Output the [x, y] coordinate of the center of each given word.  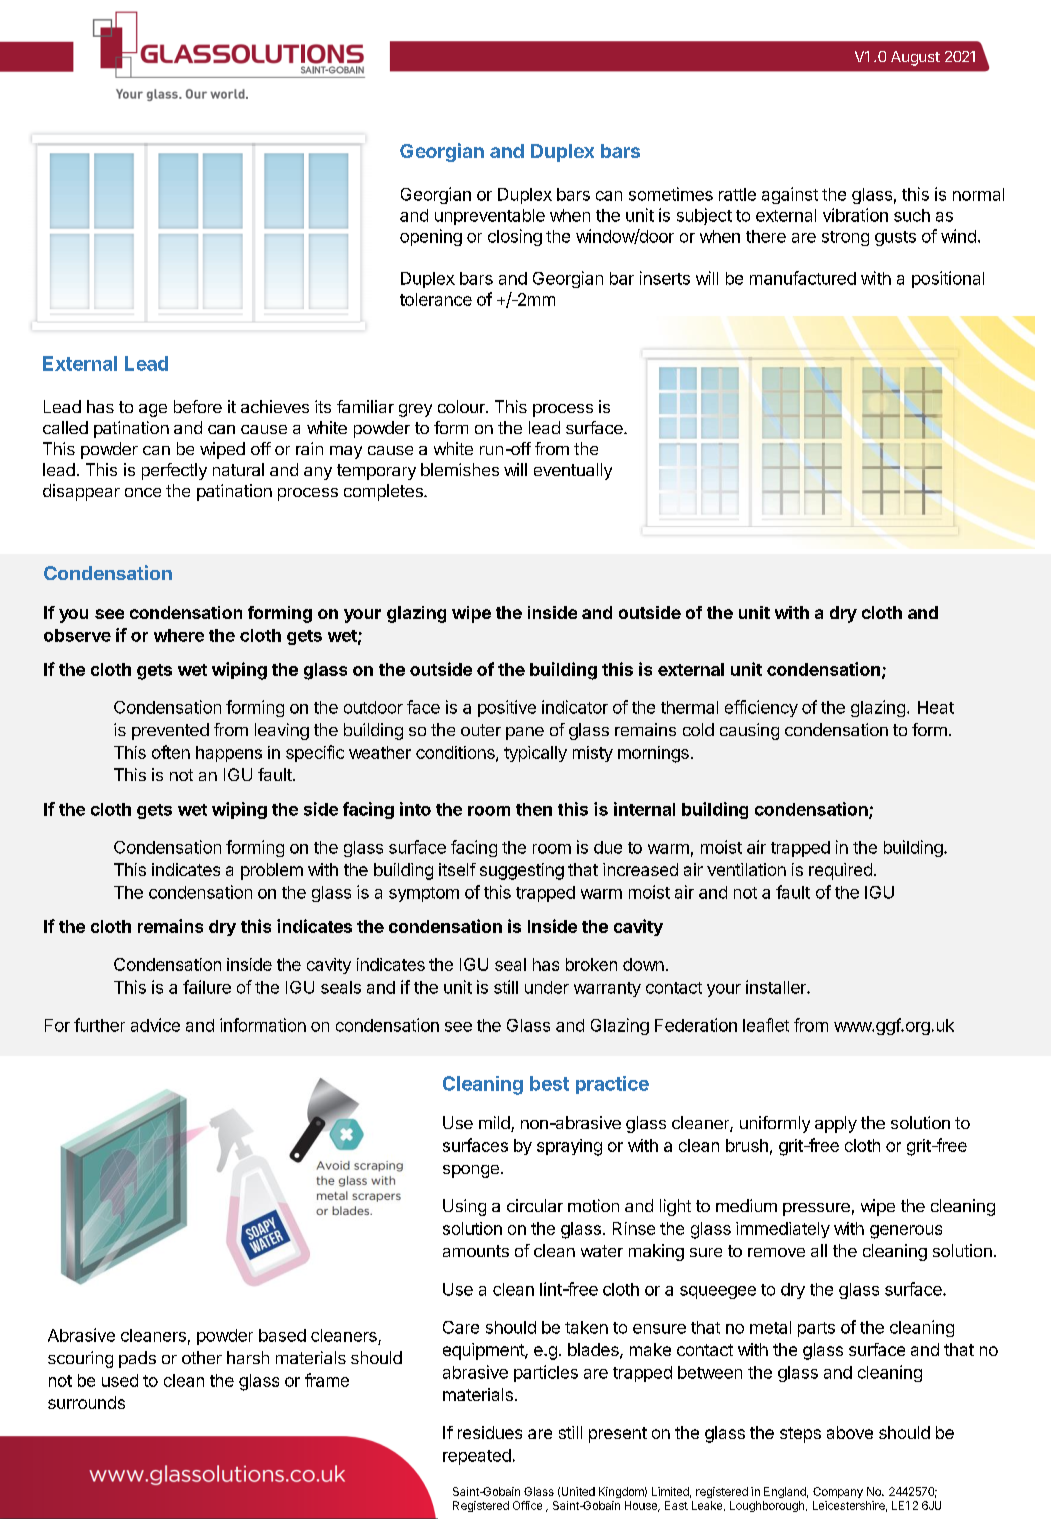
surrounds [86, 1402]
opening [431, 237]
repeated [477, 1457]
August [915, 58]
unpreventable [490, 217]
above [850, 1432]
